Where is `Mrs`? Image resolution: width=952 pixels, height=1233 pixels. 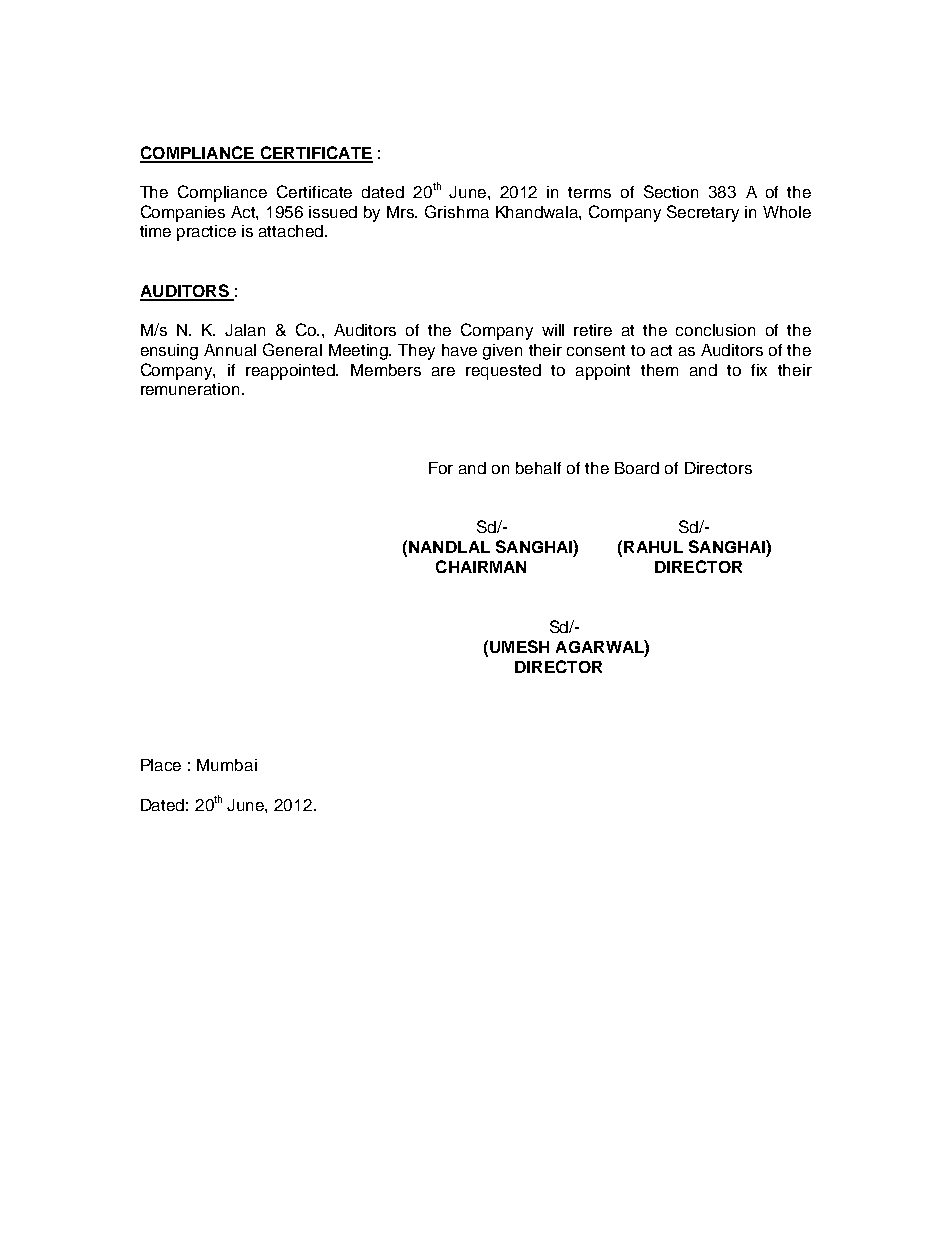
Mrs is located at coordinates (402, 212).
